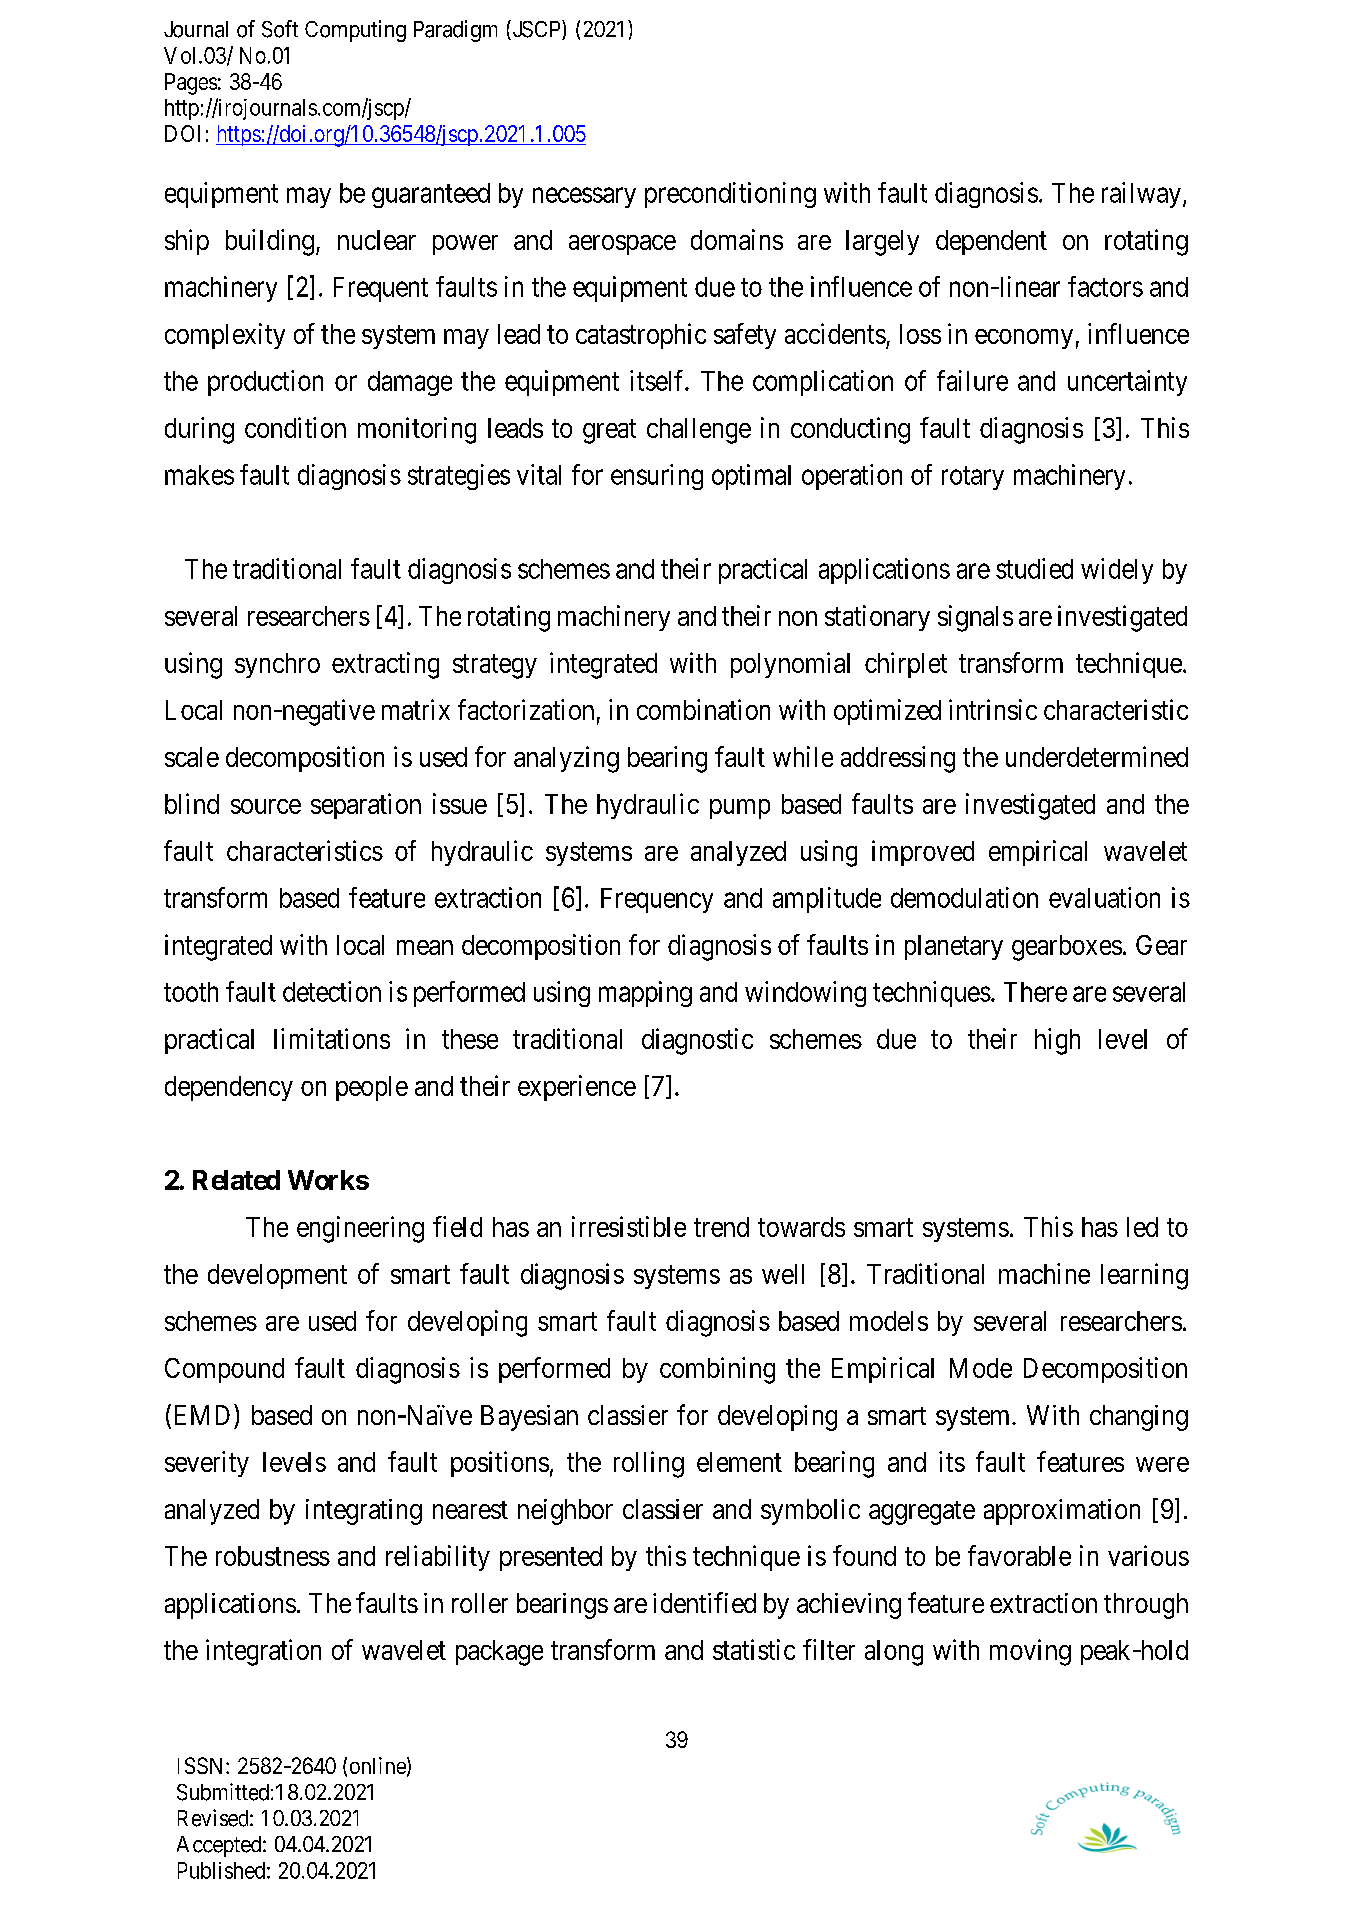 Image resolution: width=1352 pixels, height=1912 pixels. I want to click on source, so click(266, 806).
